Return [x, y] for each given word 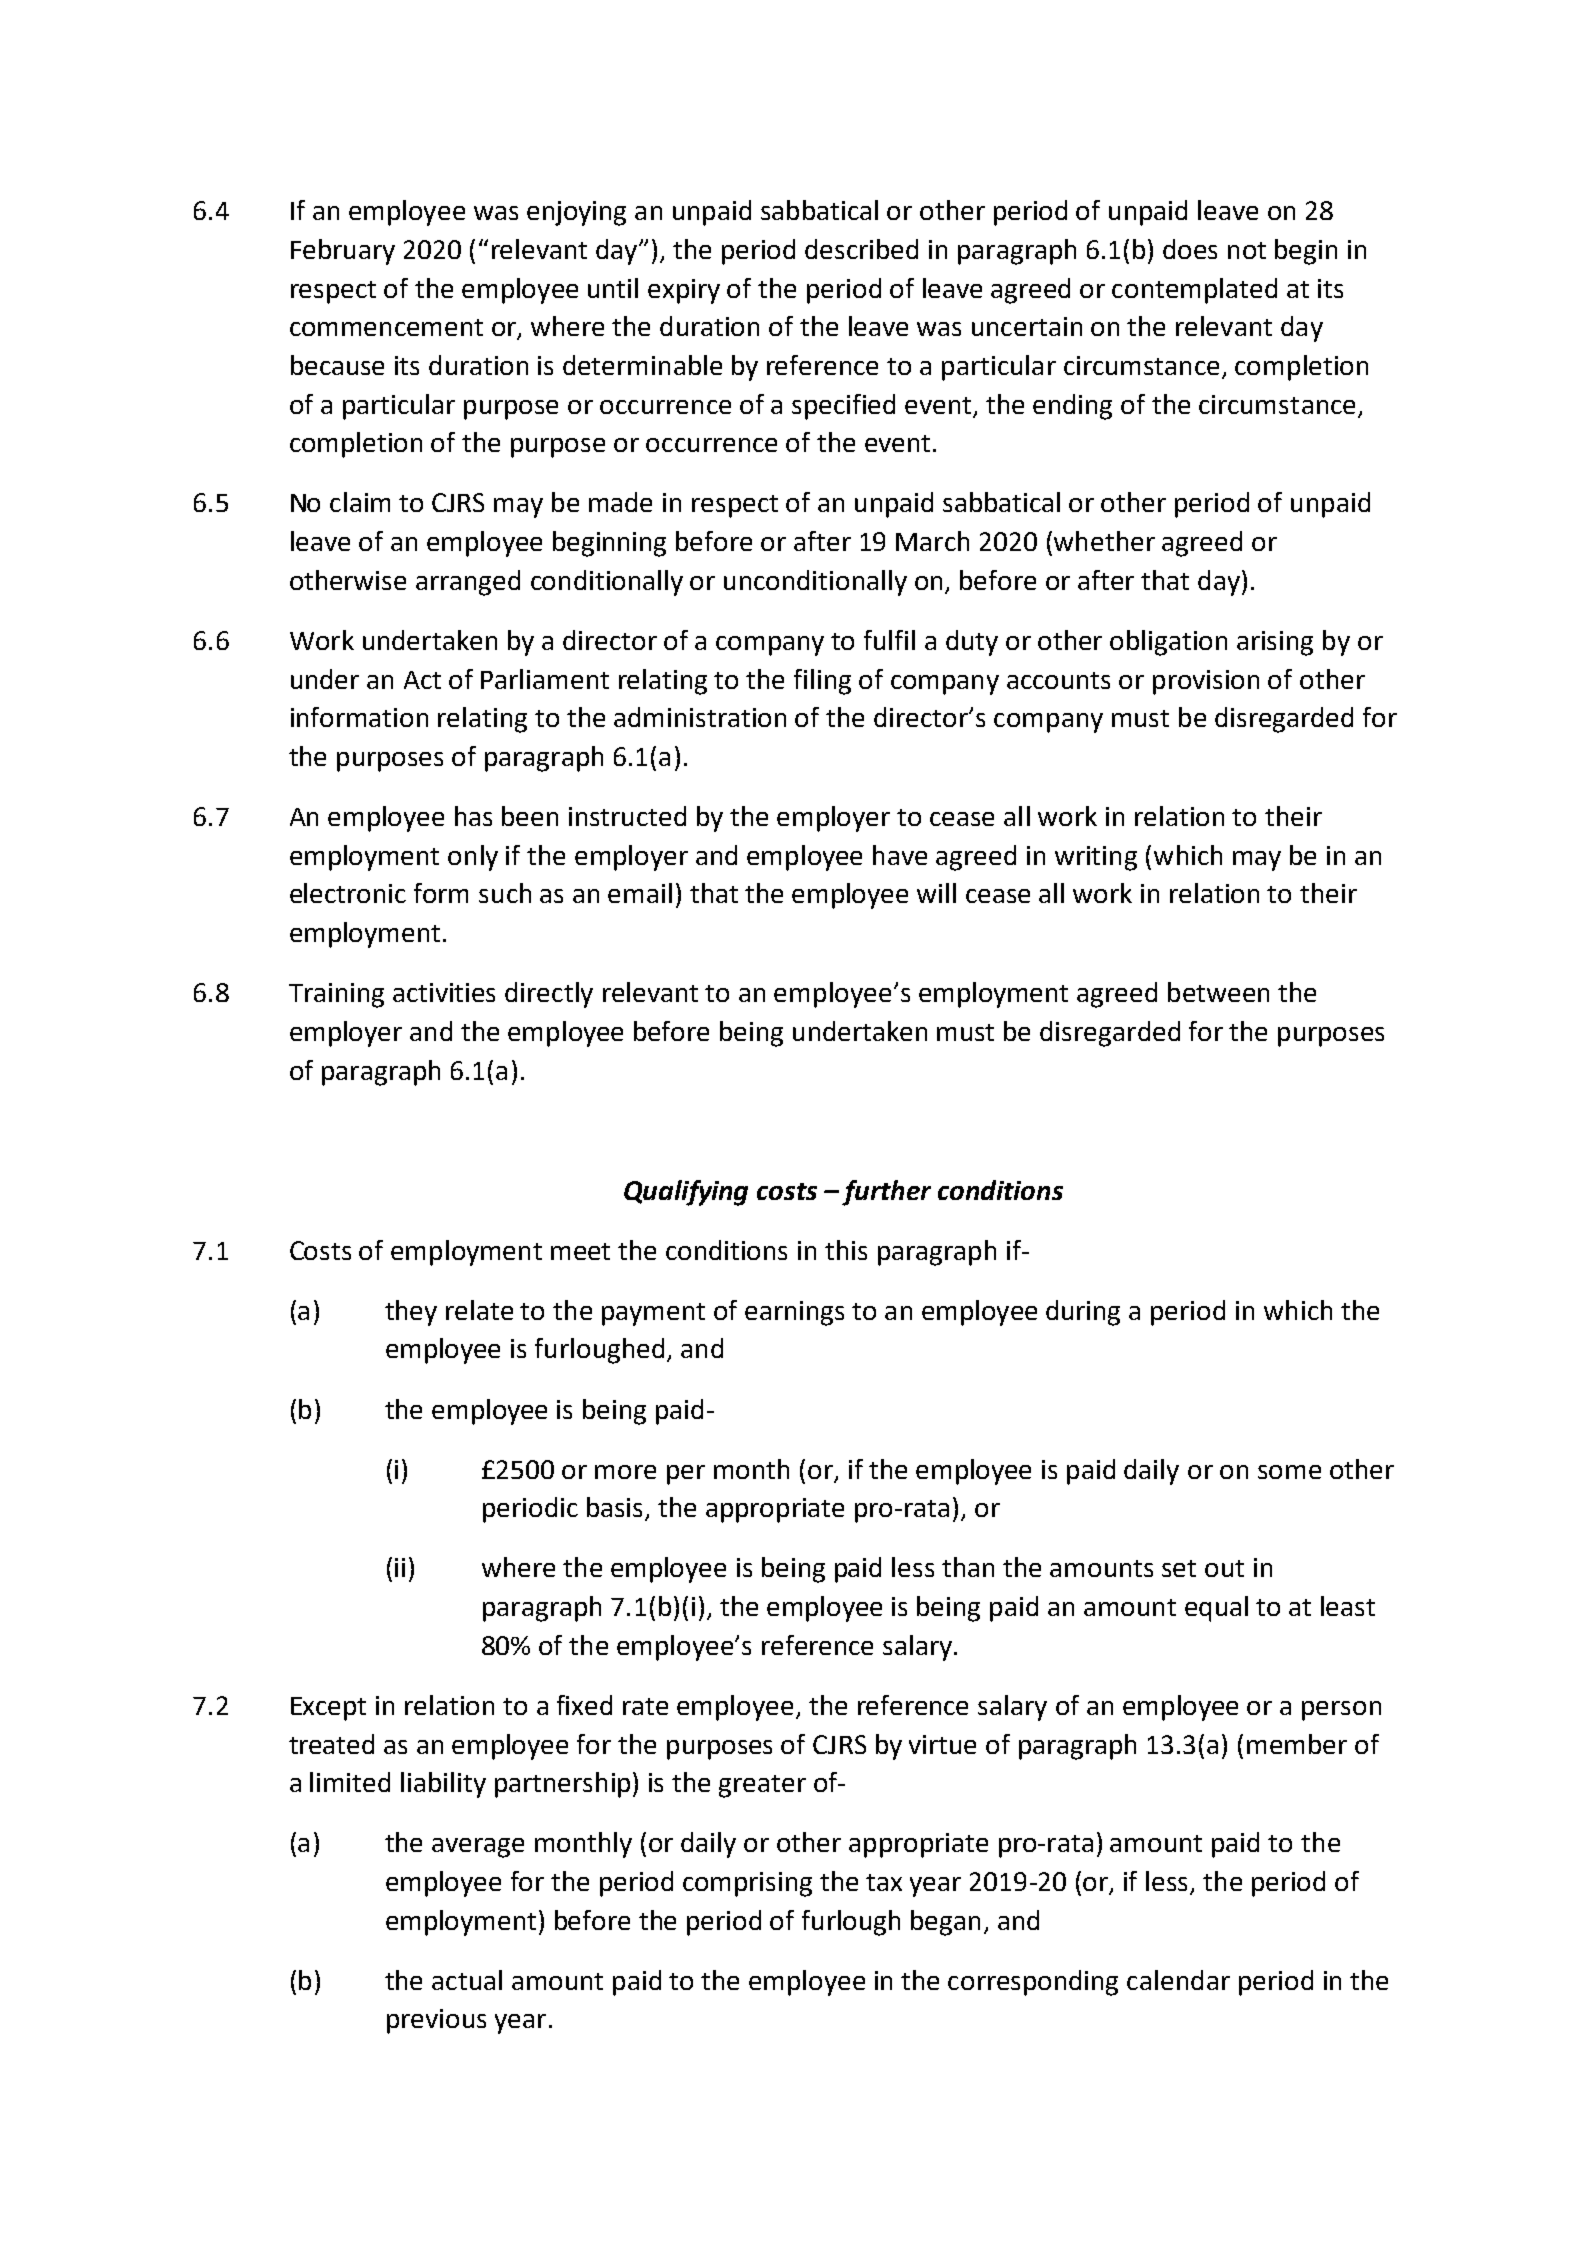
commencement [386, 327]
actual [467, 1980]
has [473, 816]
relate [479, 1310]
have [900, 855]
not [1247, 250]
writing [1096, 858]
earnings [794, 1313]
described [861, 249]
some [1289, 1472]
